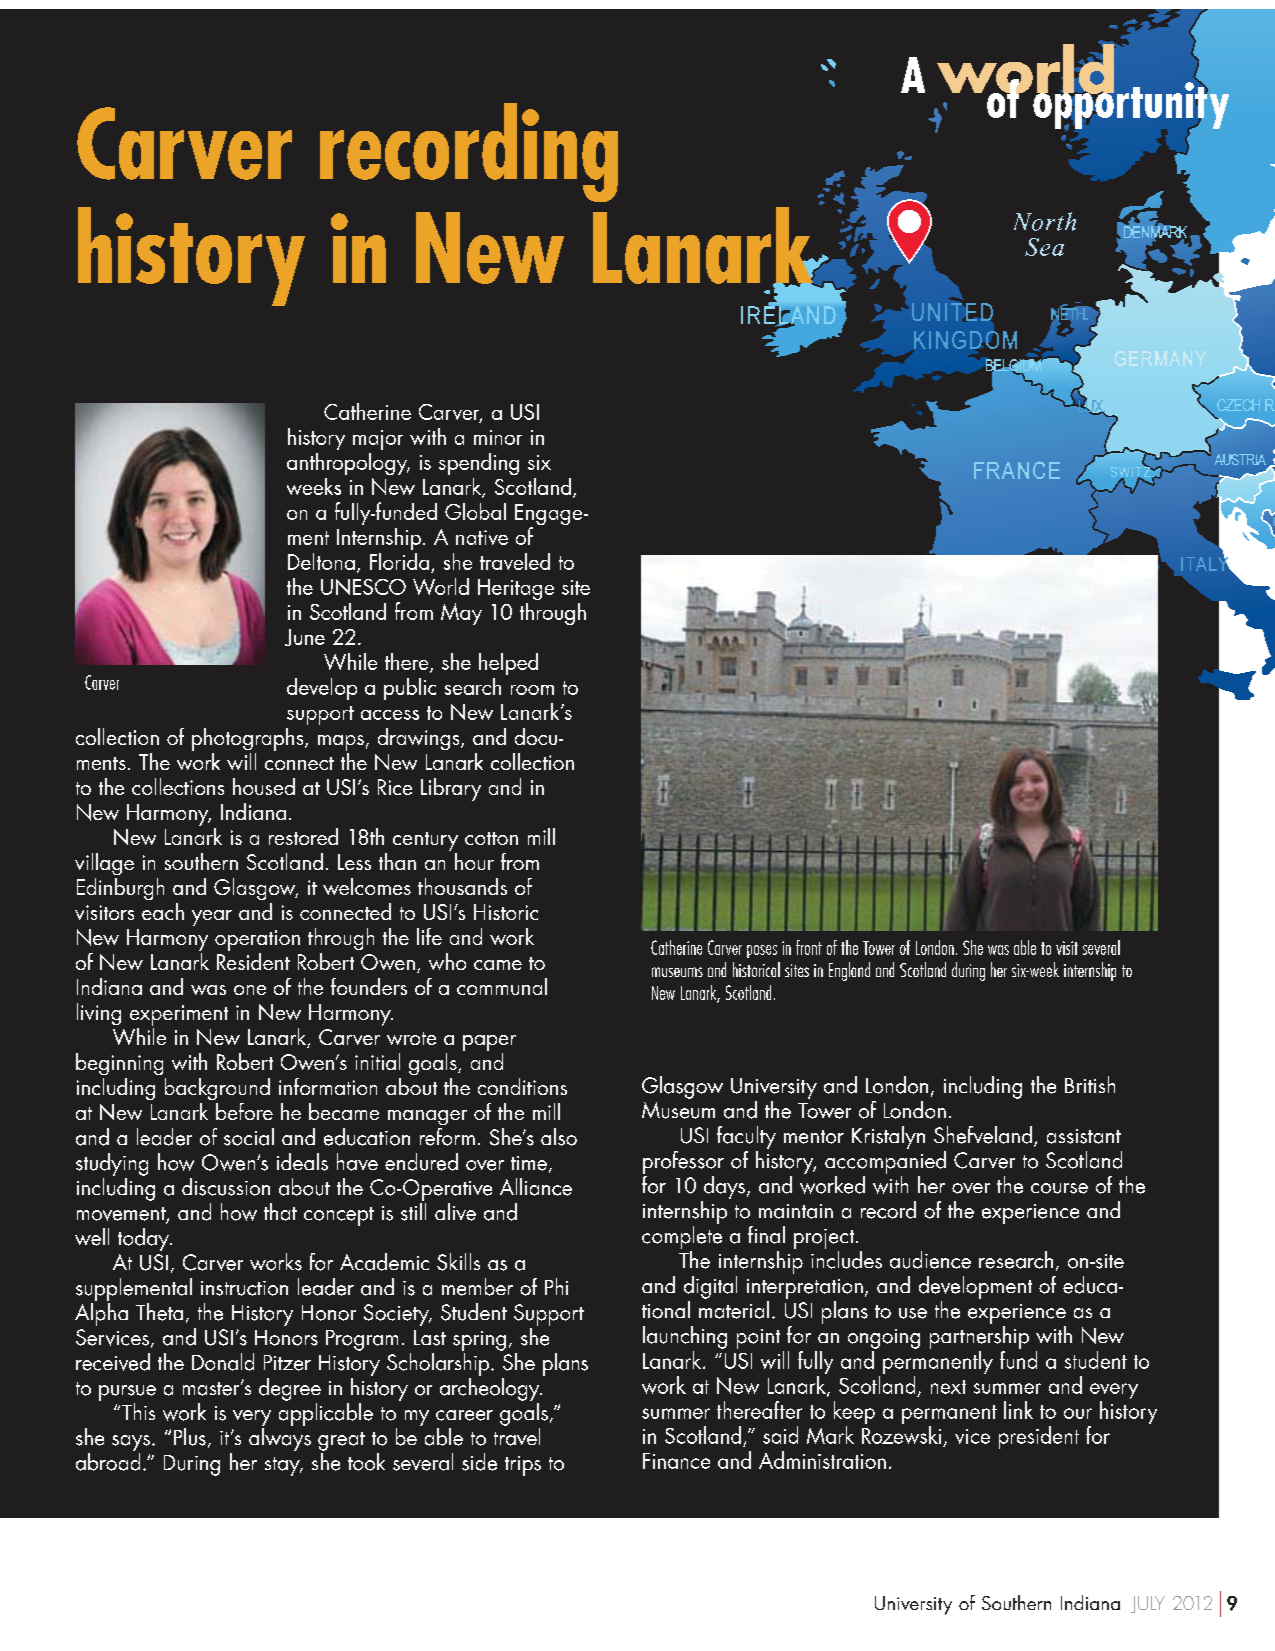 The image size is (1275, 1651). What do you see at coordinates (479, 464) in the screenshot?
I see `spending` at bounding box center [479, 464].
